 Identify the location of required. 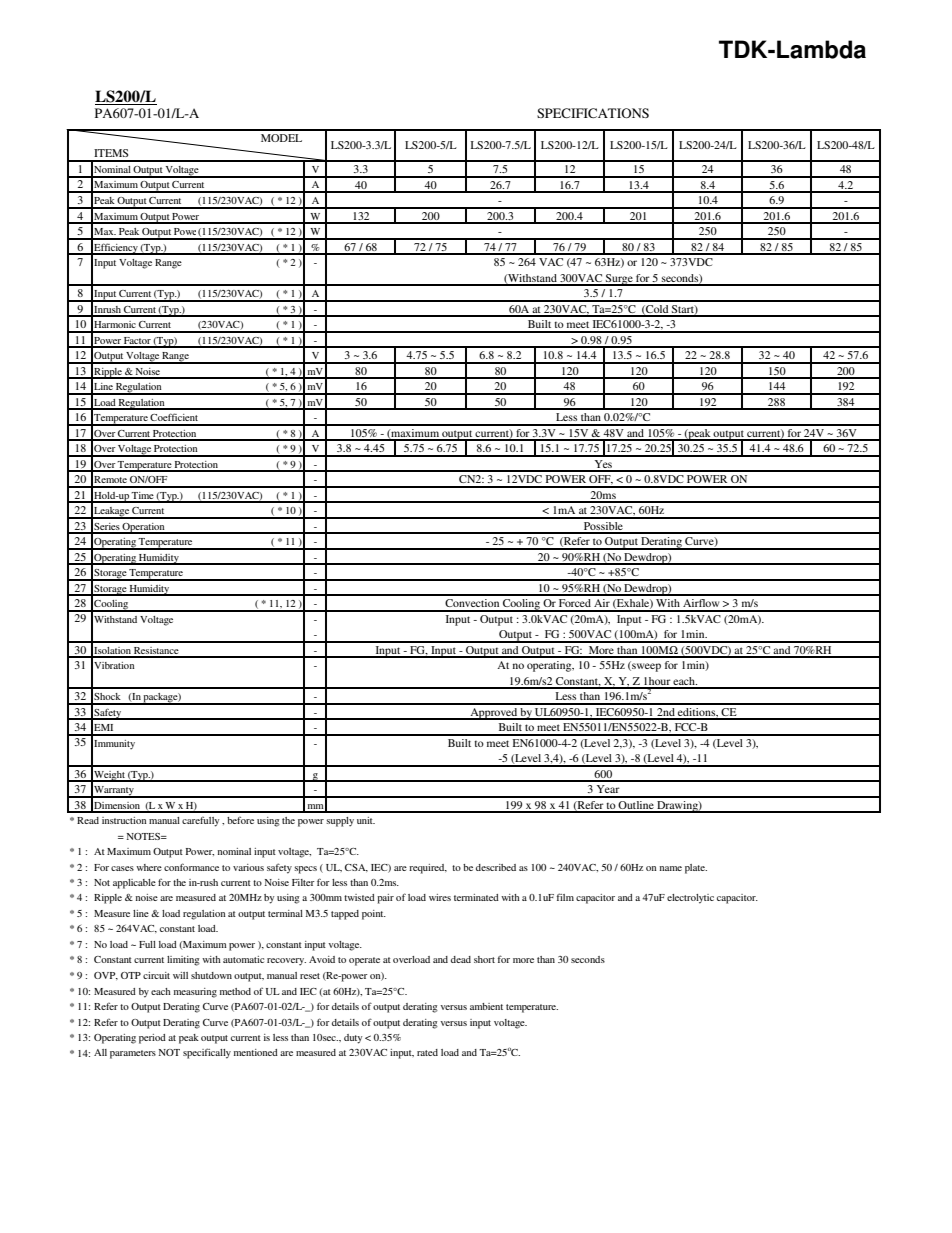
(428, 869).
